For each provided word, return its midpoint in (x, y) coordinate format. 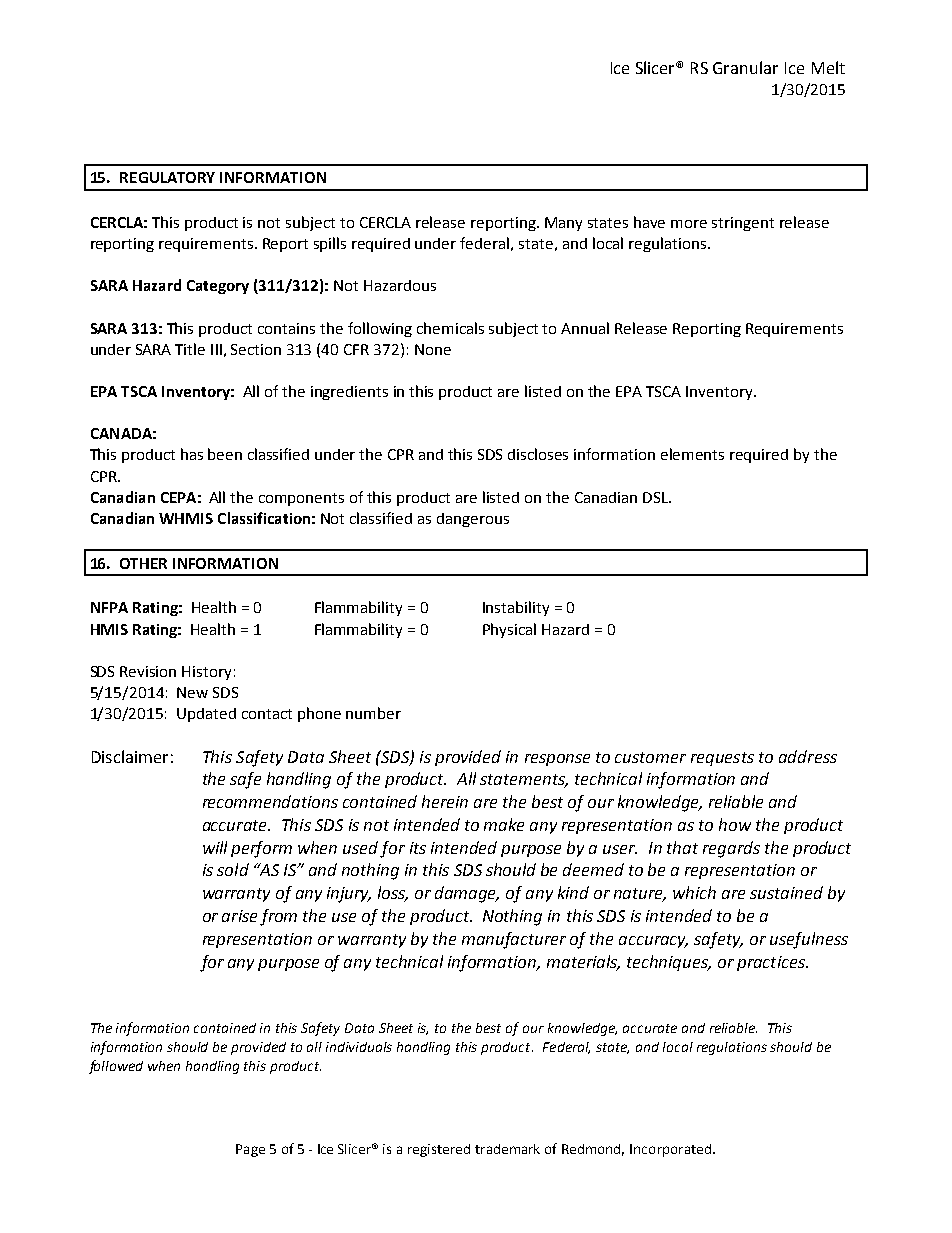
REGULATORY (167, 177)
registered (439, 1150)
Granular (745, 67)
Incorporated (672, 1150)
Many (563, 224)
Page (250, 1150)
